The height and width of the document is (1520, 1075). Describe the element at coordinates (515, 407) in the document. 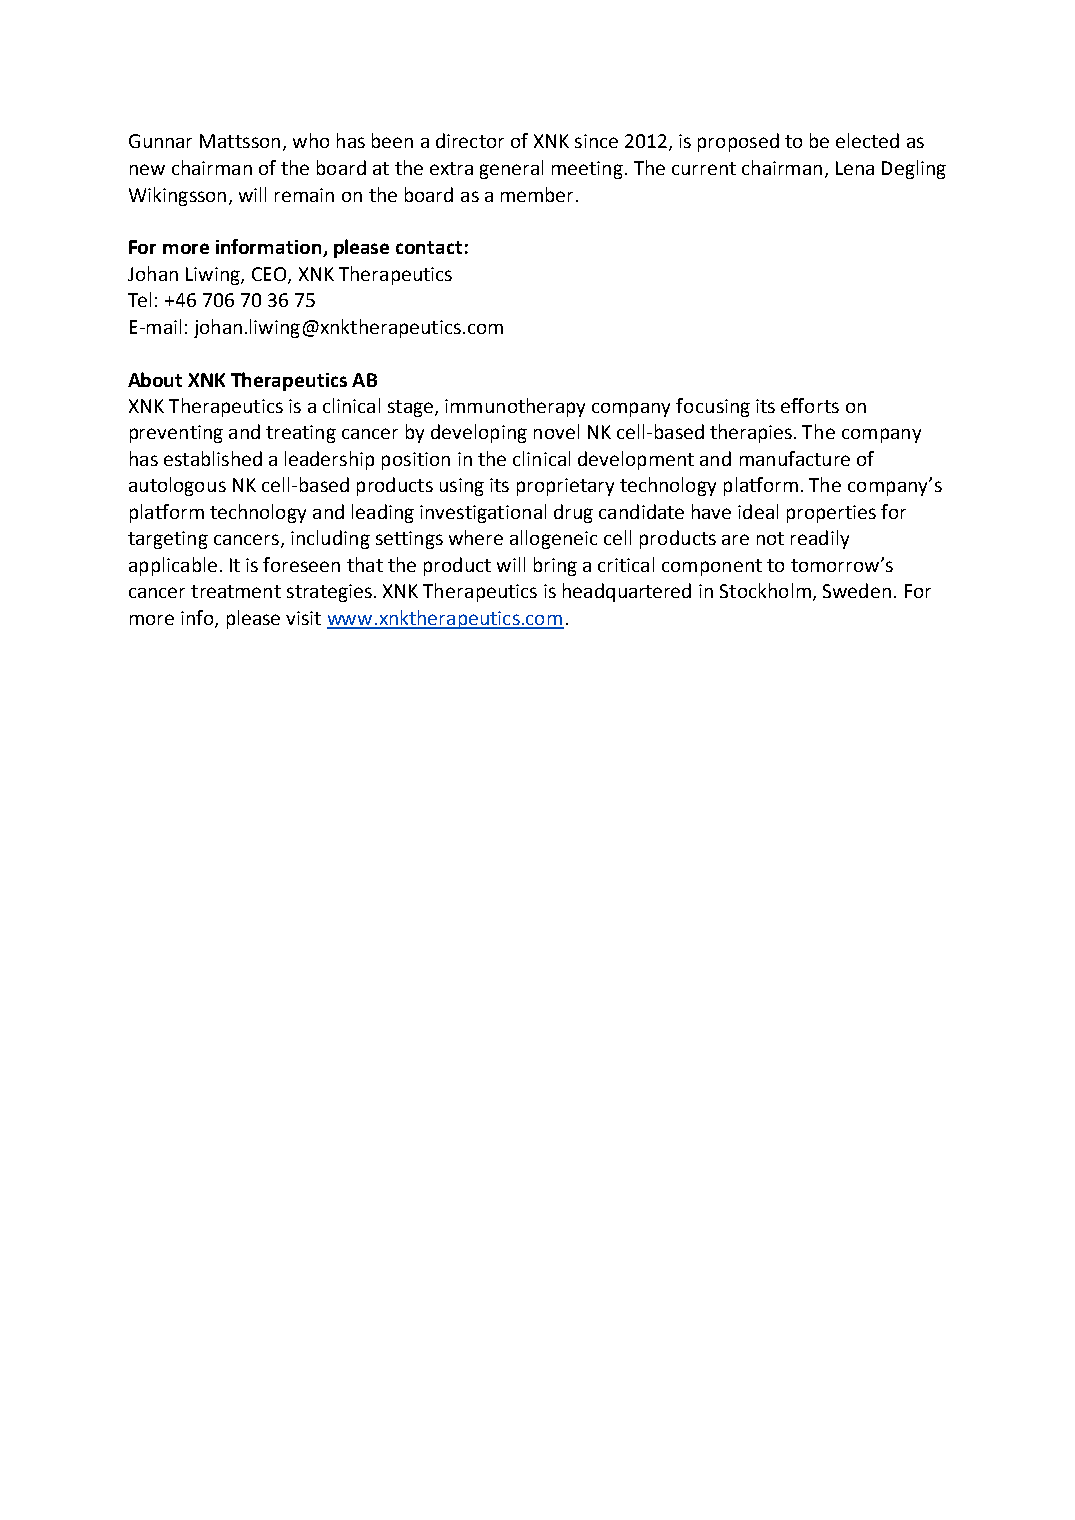

I see `immunotherapy` at that location.
